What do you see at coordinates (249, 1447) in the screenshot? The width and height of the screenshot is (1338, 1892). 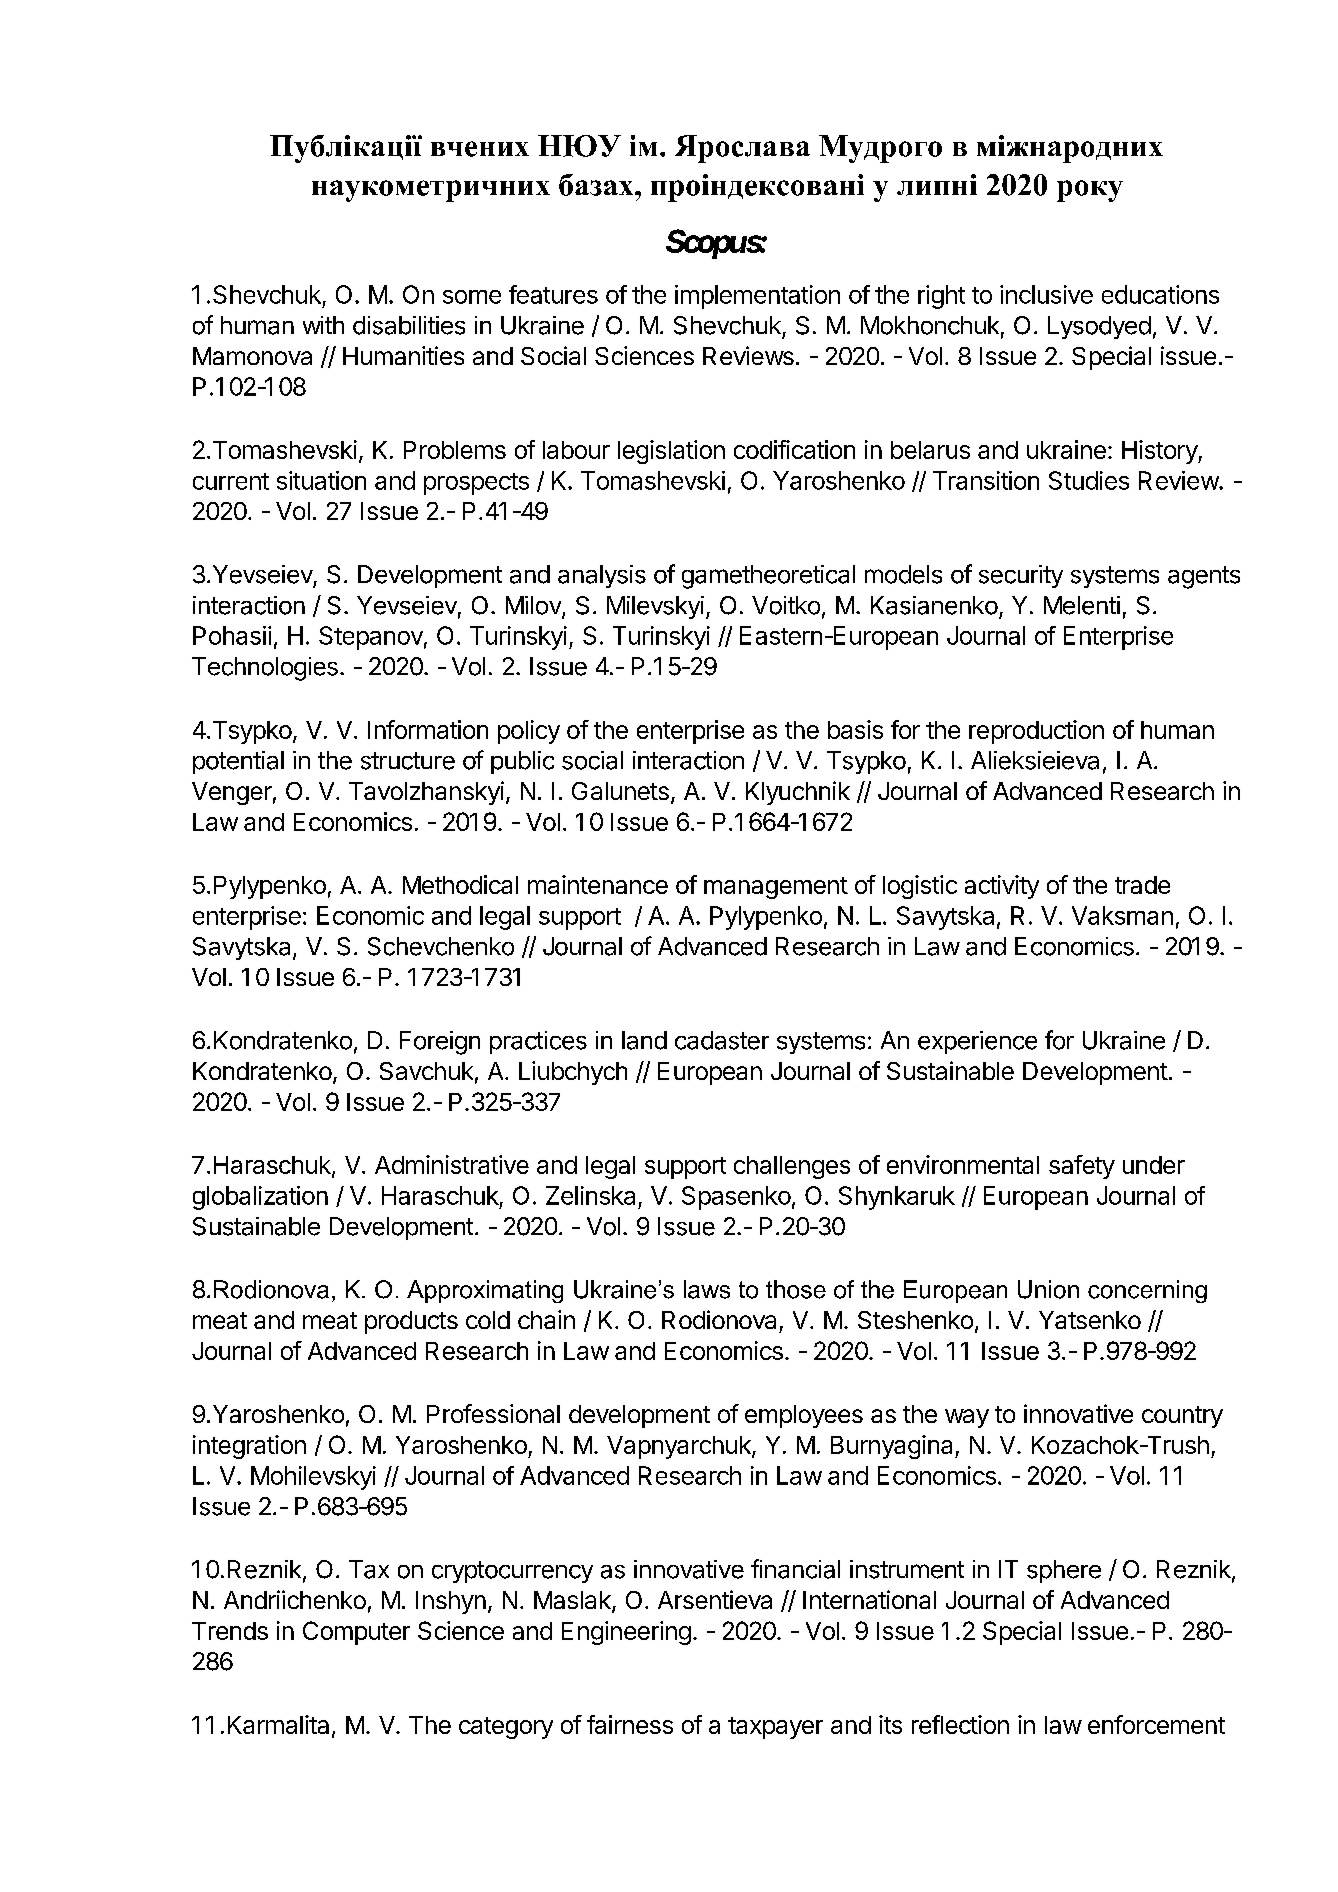 I see `integration` at bounding box center [249, 1447].
